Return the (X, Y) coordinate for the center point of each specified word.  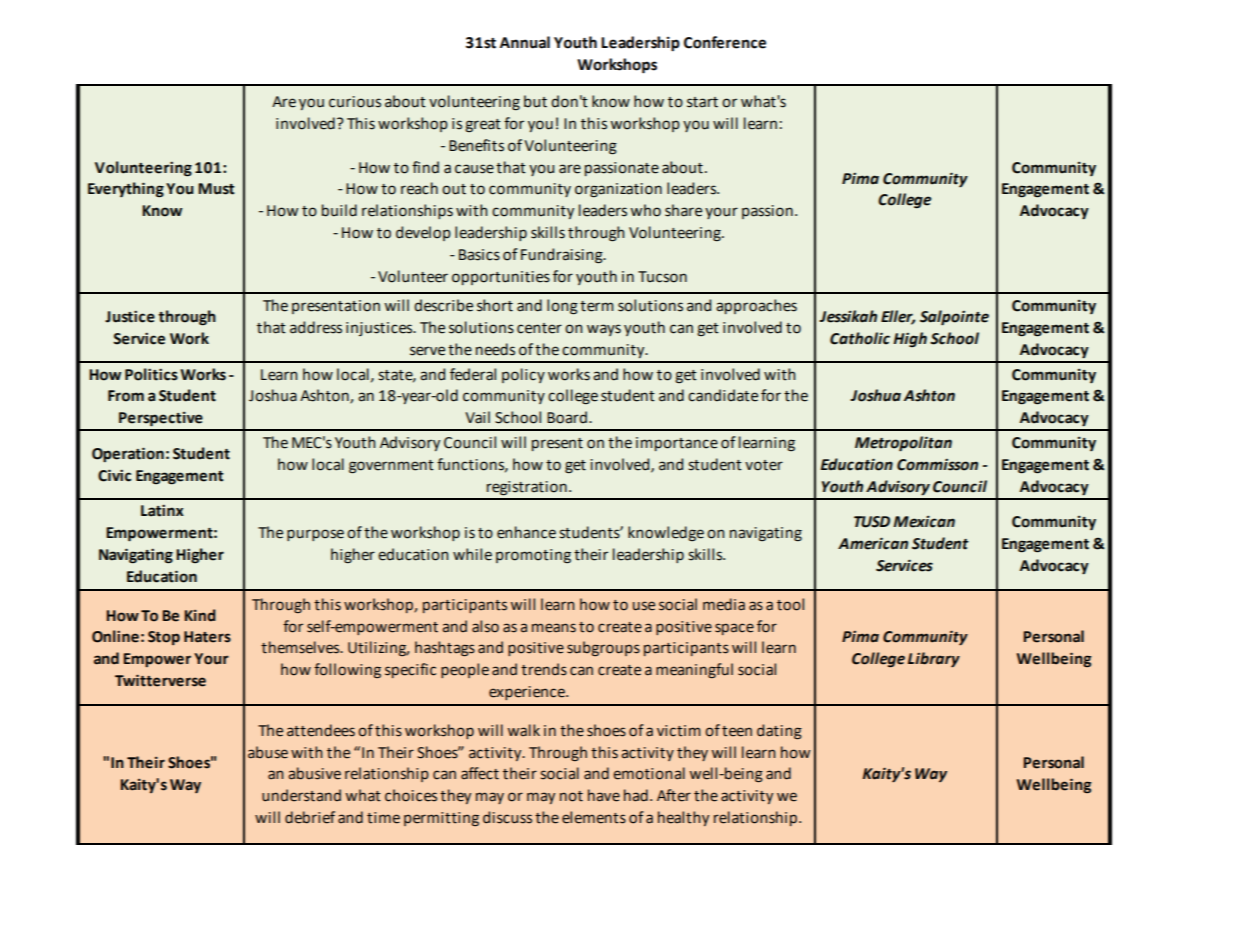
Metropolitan (903, 444)
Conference (725, 42)
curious (355, 102)
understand (301, 795)
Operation (128, 454)
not (571, 796)
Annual (525, 42)
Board (567, 417)
